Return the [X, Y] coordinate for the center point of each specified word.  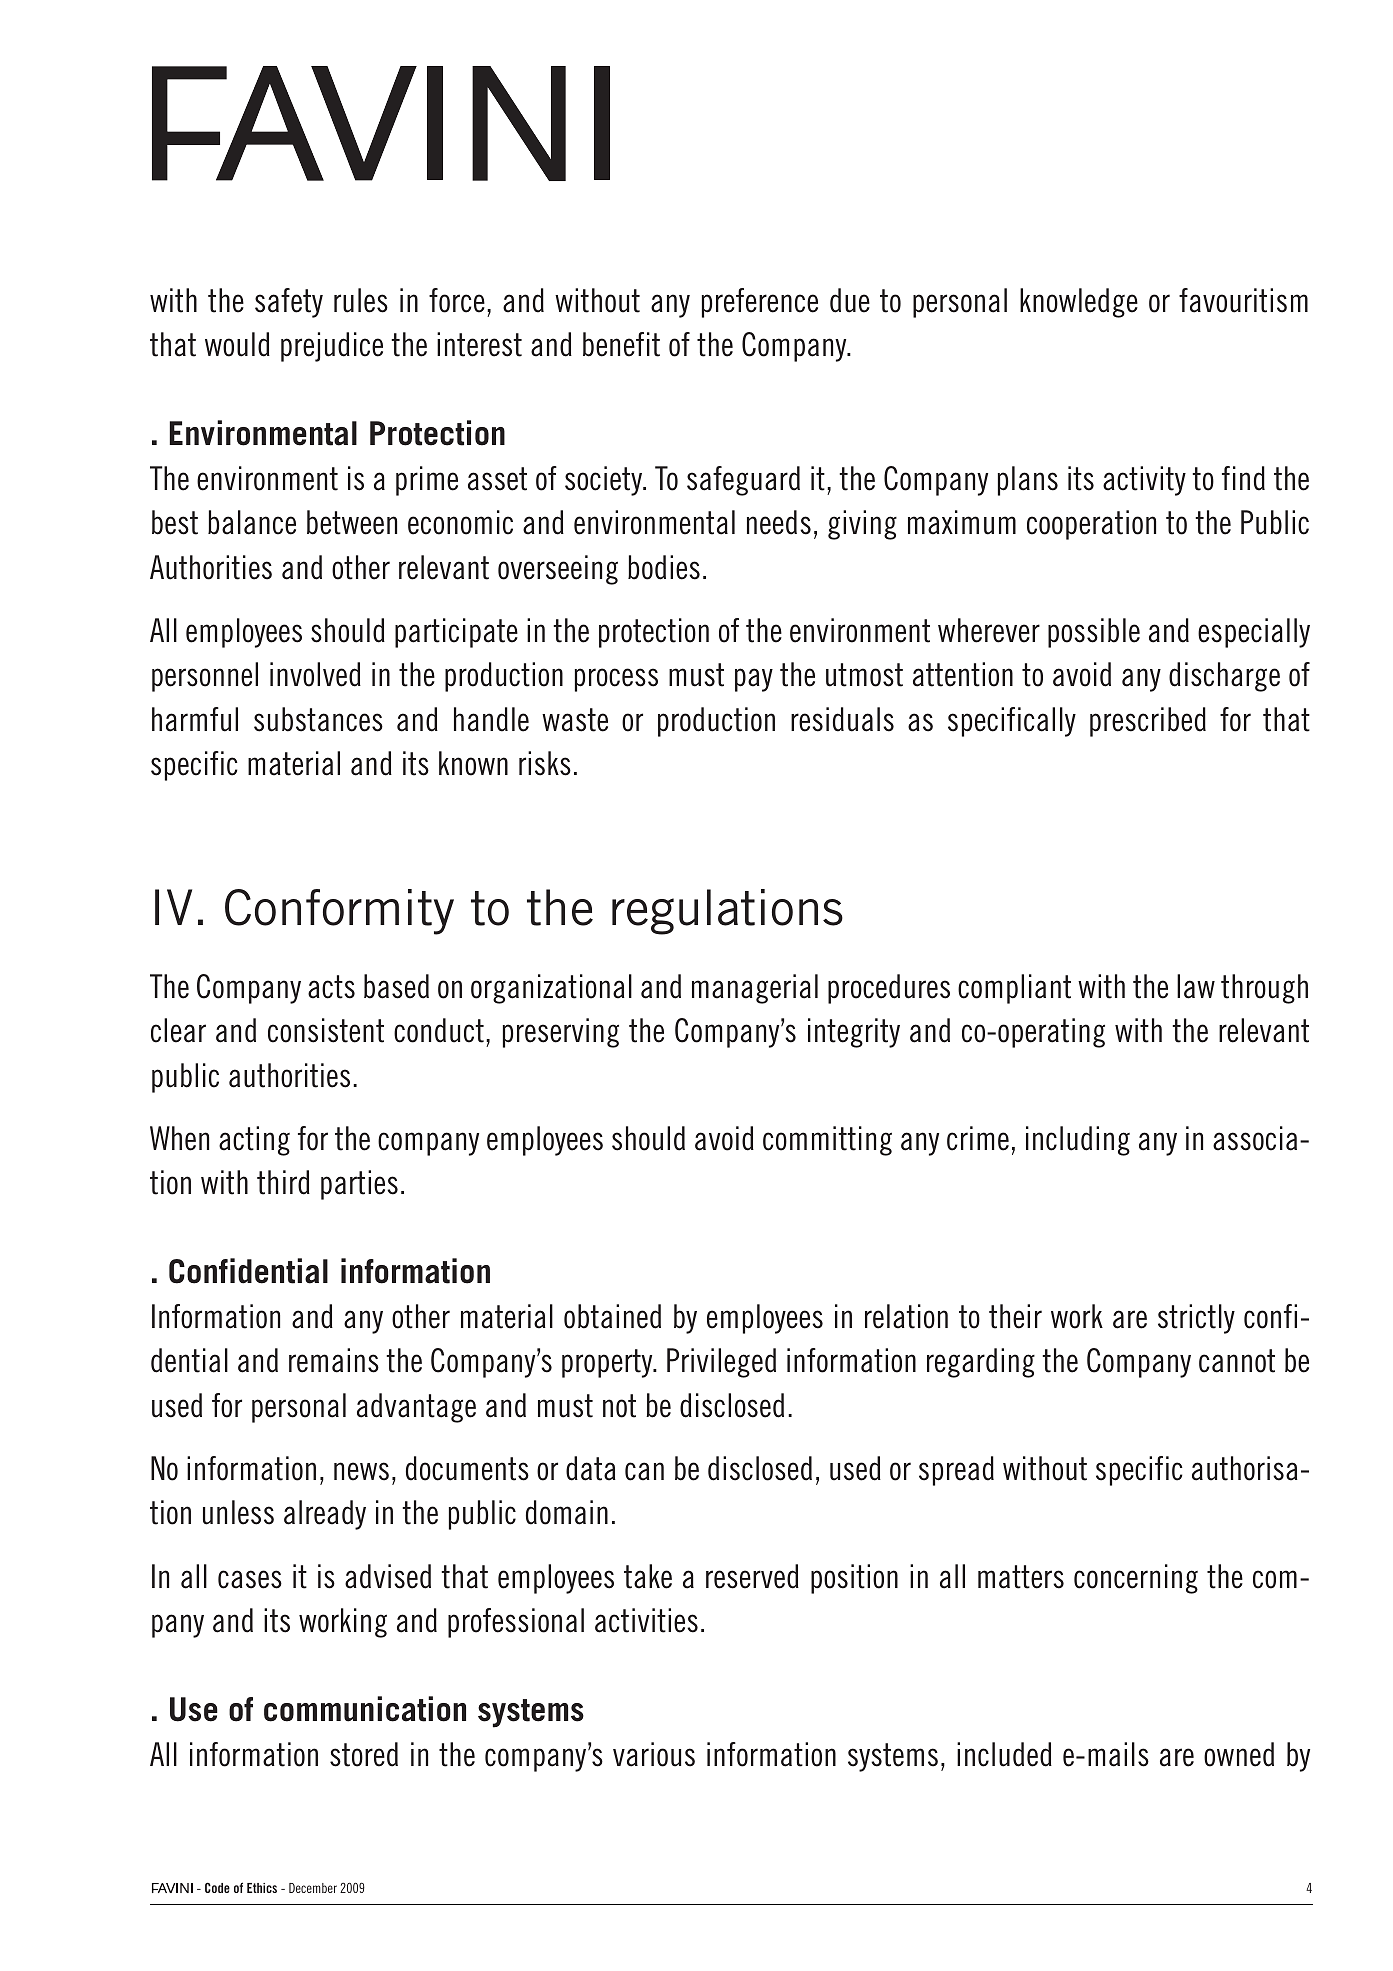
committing [827, 1141]
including [1078, 1141]
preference [760, 303]
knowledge [1079, 303]
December [313, 1888]
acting [254, 1141]
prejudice [332, 347]
